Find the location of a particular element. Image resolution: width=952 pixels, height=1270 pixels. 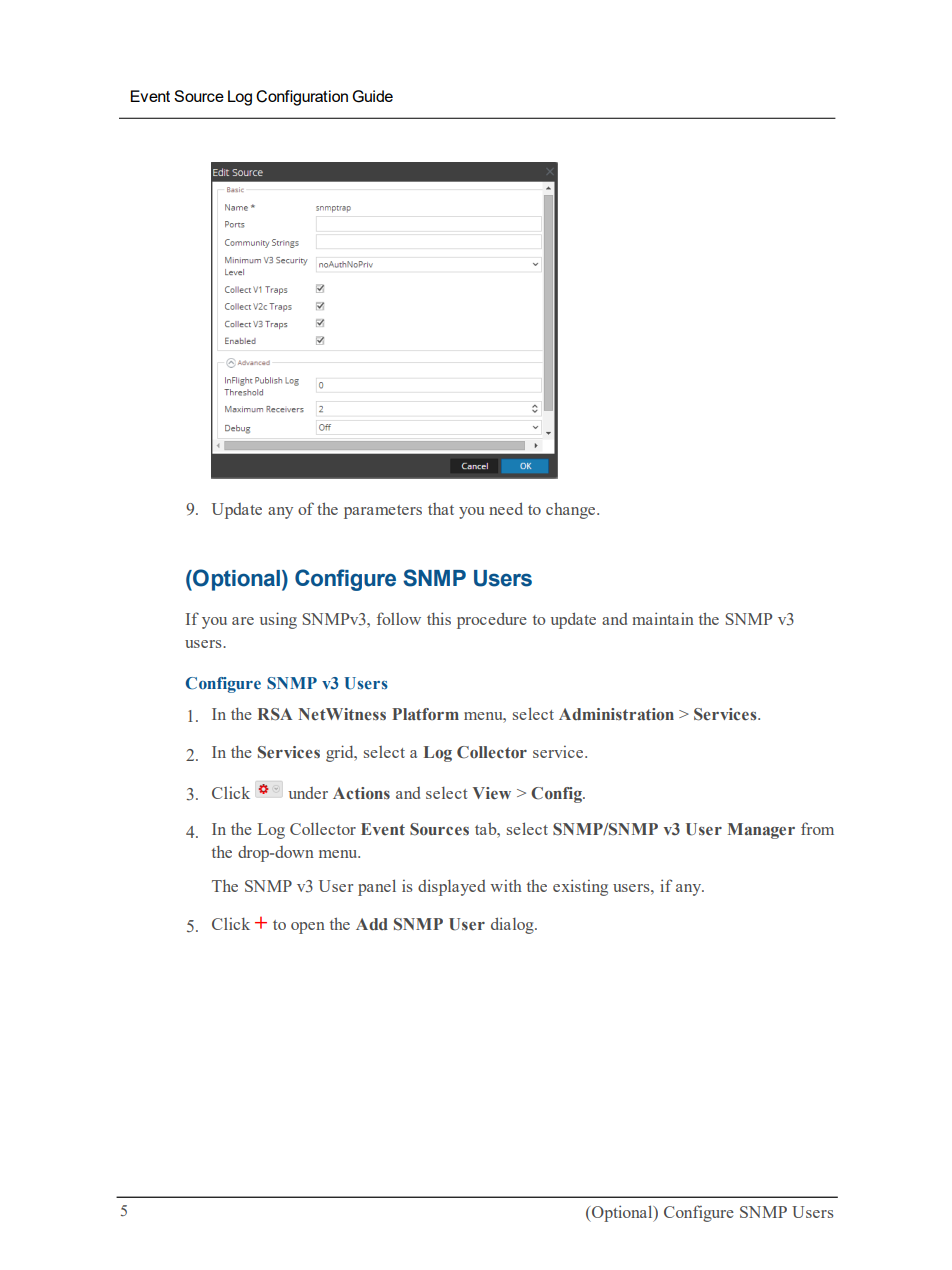

that is located at coordinates (441, 509).
